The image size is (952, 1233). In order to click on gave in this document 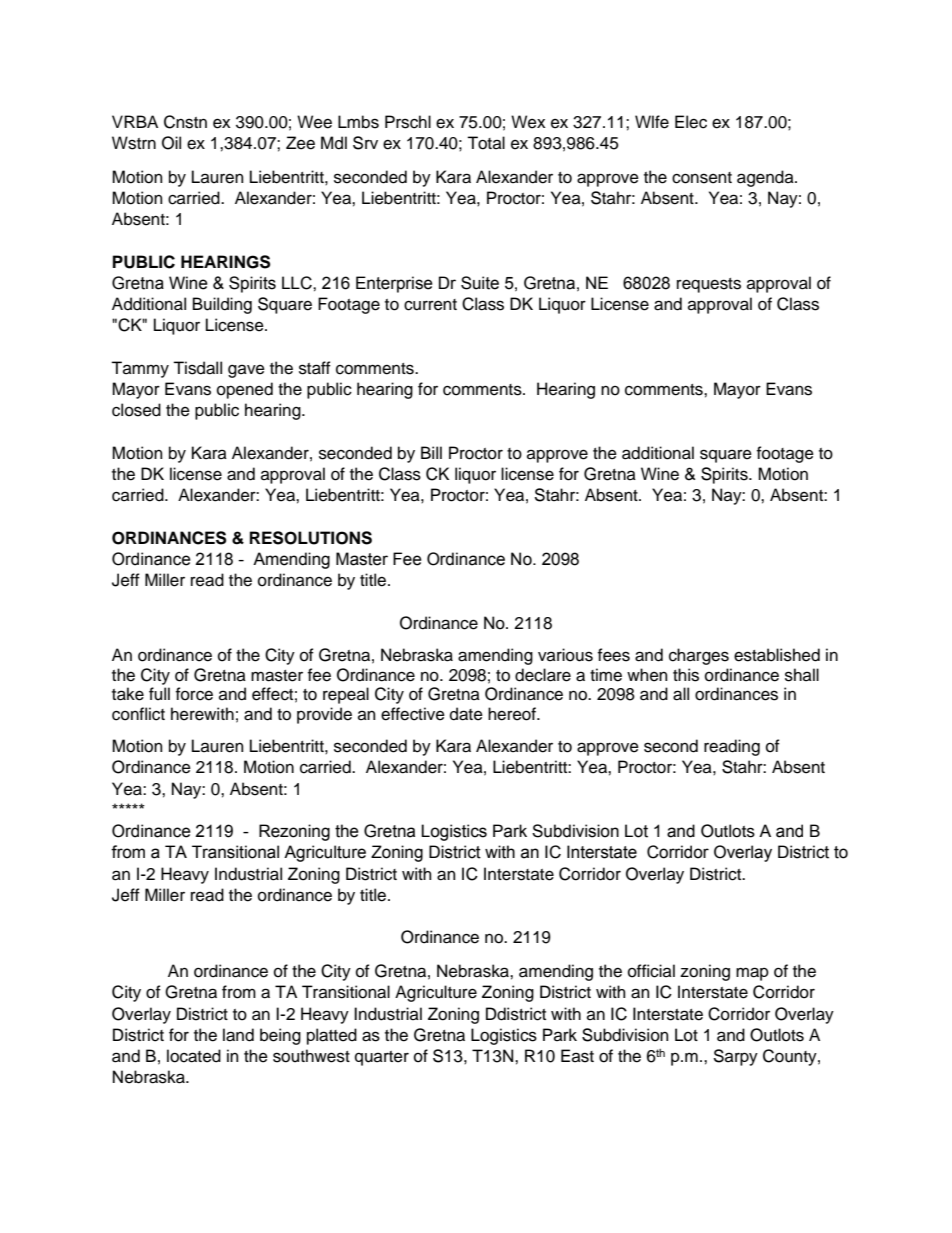, I will do `click(246, 371)`.
